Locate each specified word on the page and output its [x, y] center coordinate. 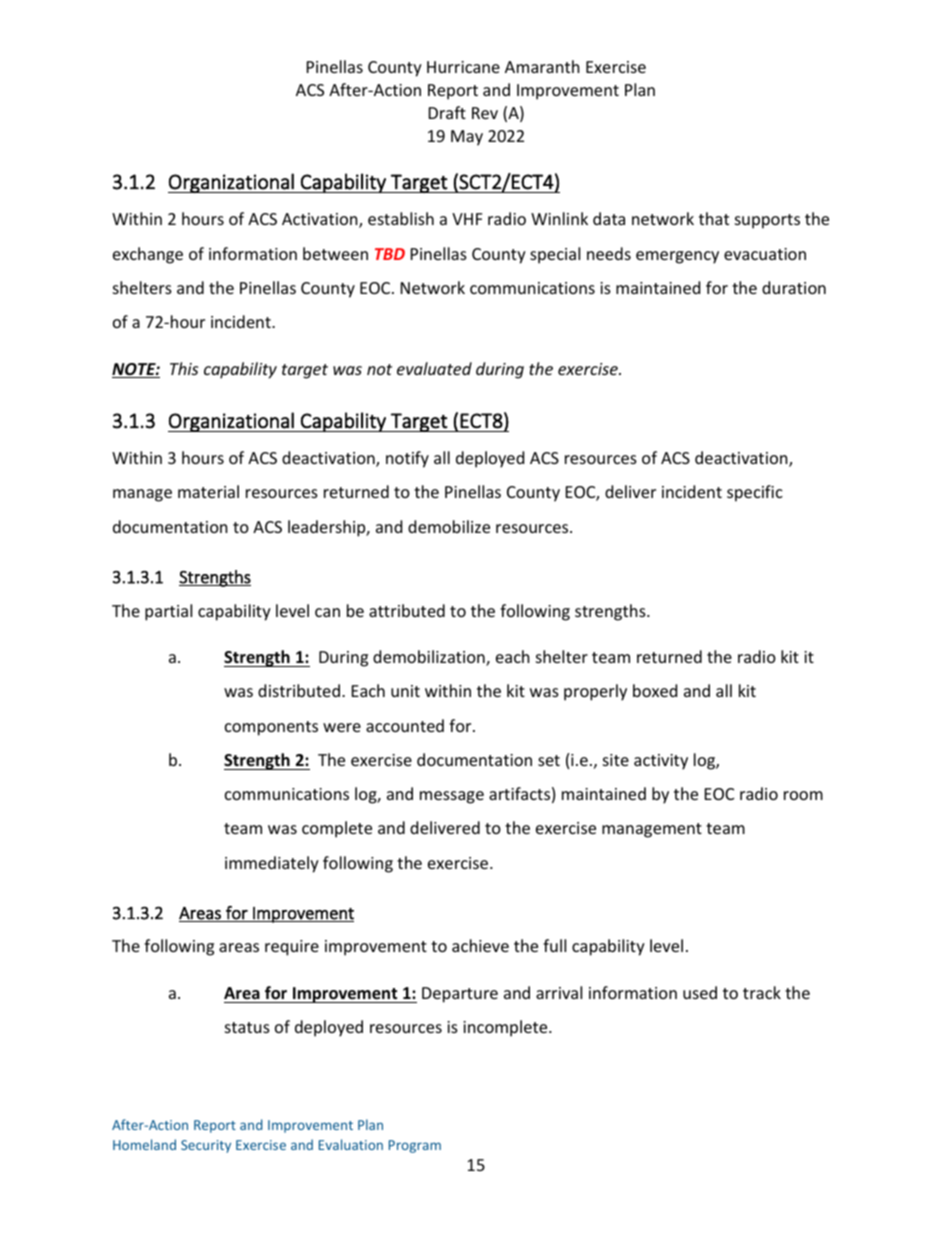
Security [206, 1146]
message [452, 797]
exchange [148, 255]
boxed [655, 690]
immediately [272, 864]
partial [168, 612]
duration [794, 287]
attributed [407, 610]
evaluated [434, 368]
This [184, 368]
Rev [485, 113]
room [803, 795]
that [714, 218]
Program [415, 1146]
